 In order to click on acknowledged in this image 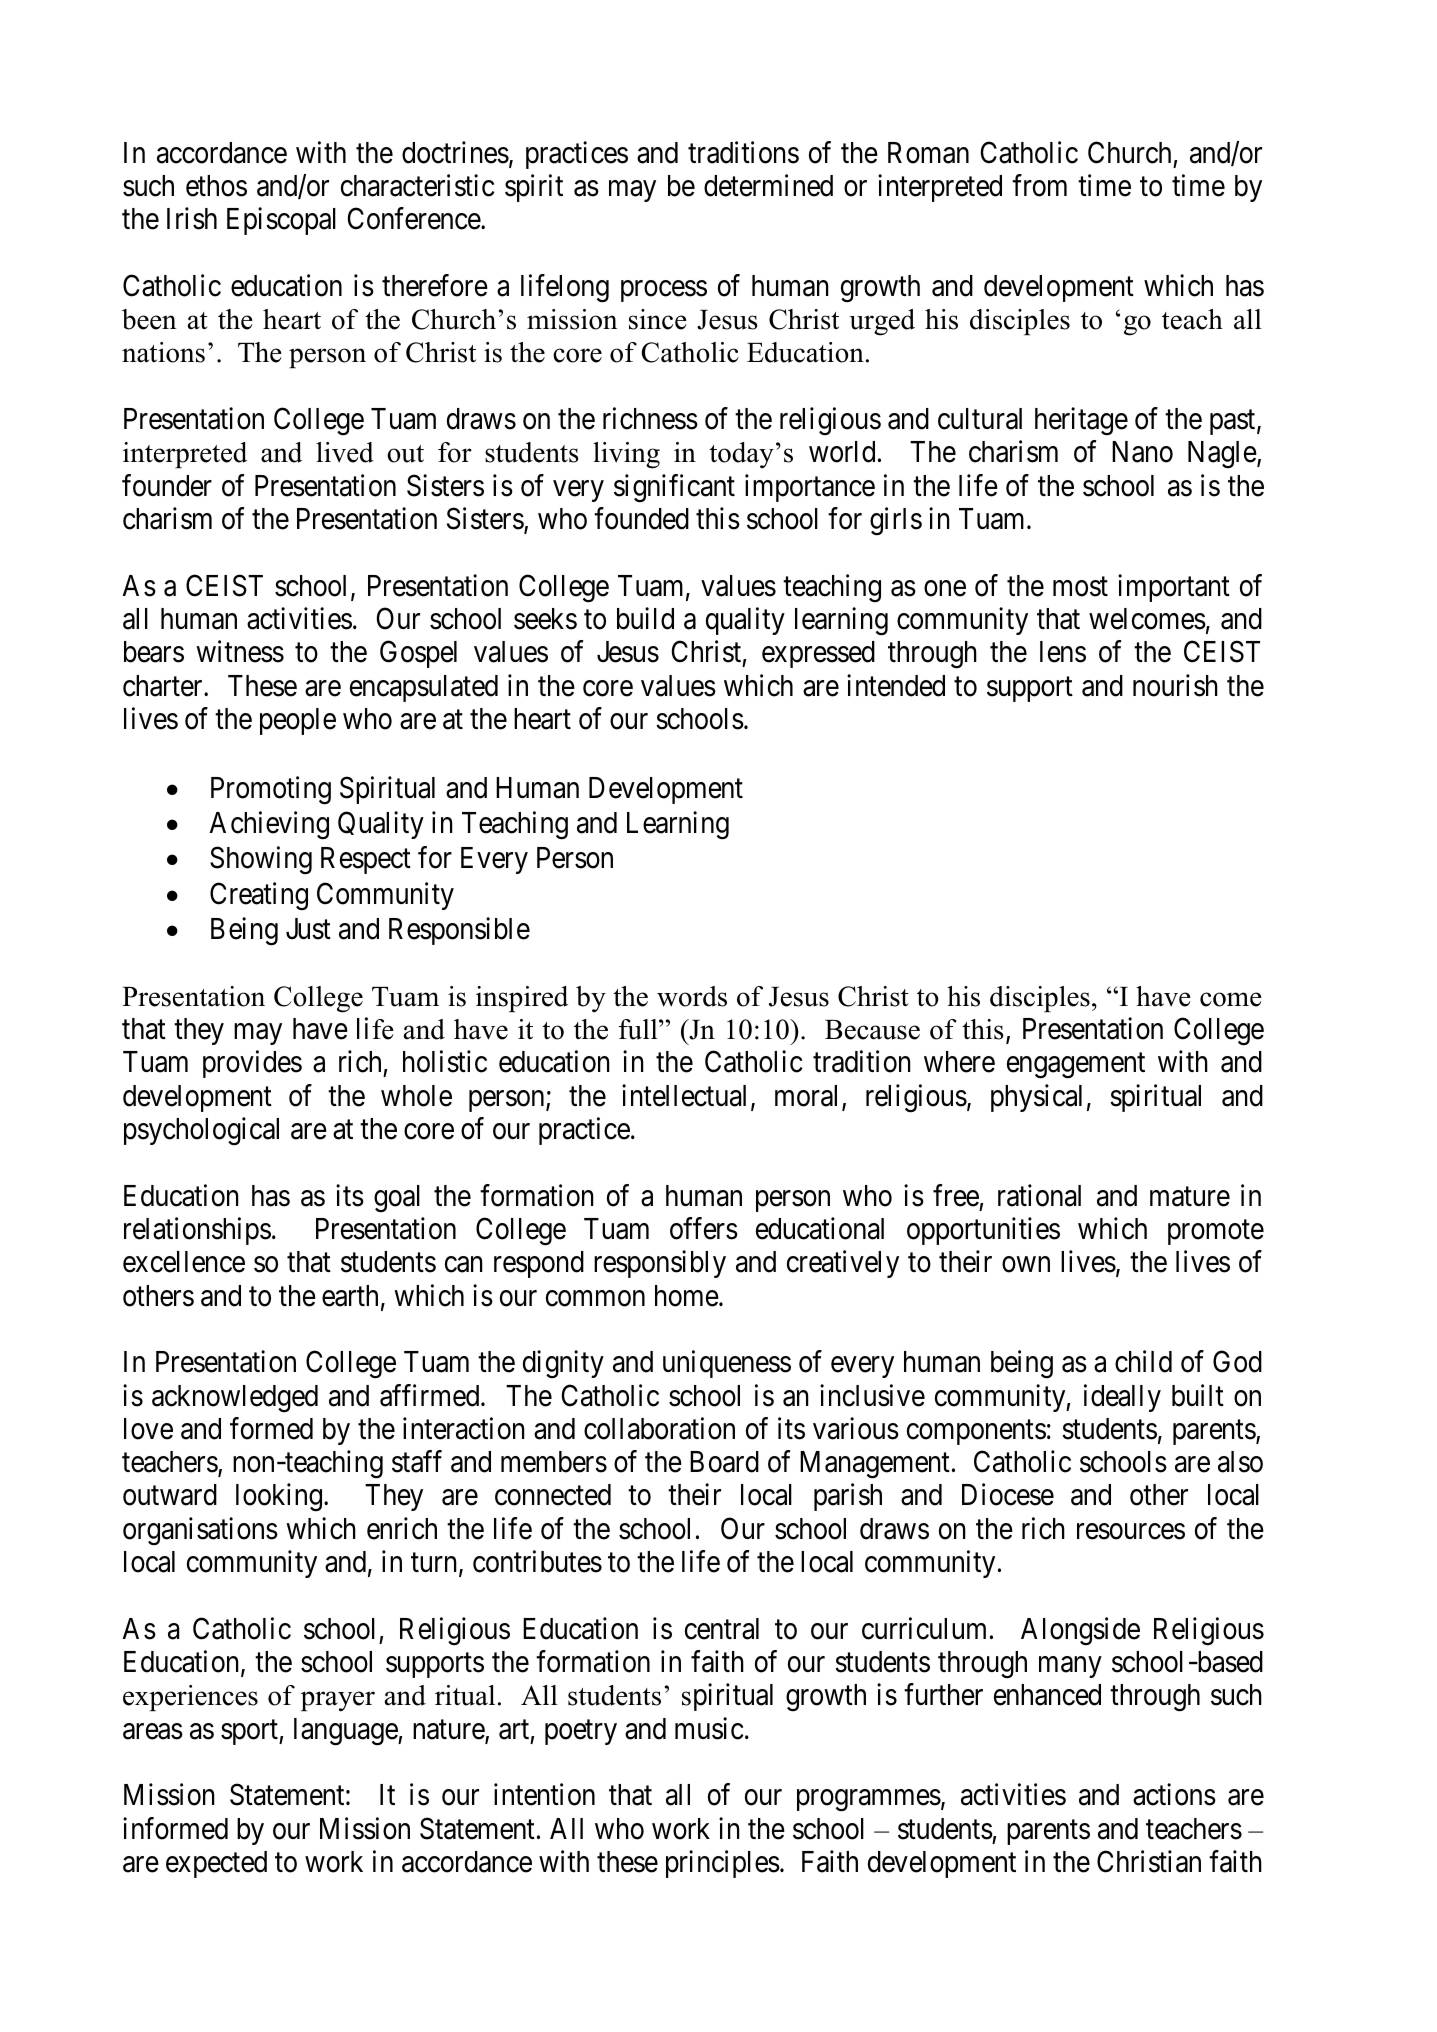, I will do `click(235, 1399)`.
